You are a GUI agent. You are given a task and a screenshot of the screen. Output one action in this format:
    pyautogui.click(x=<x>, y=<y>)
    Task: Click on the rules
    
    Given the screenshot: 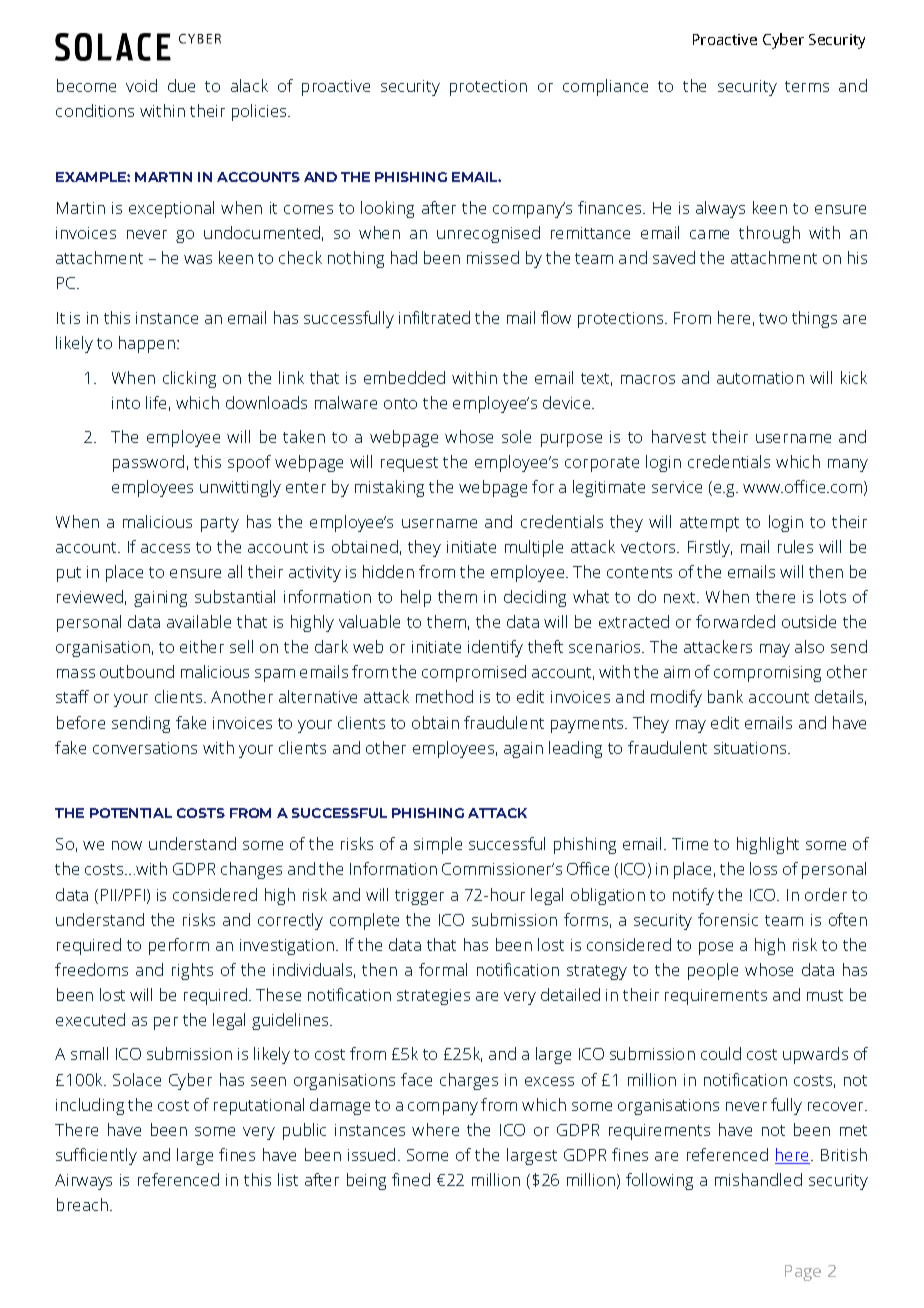 What is the action you would take?
    pyautogui.click(x=795, y=546)
